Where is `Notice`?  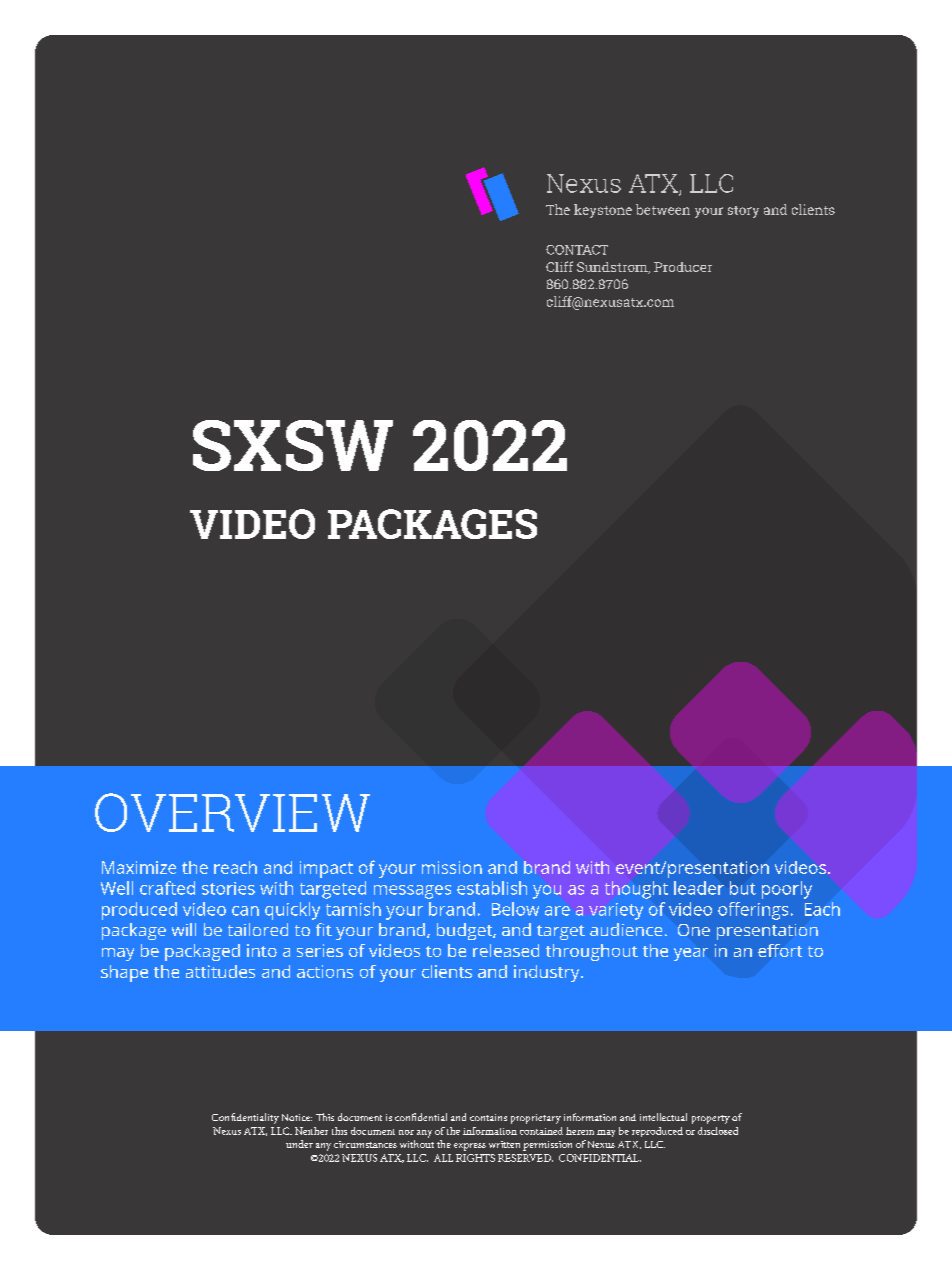 Notice is located at coordinates (297, 1117).
